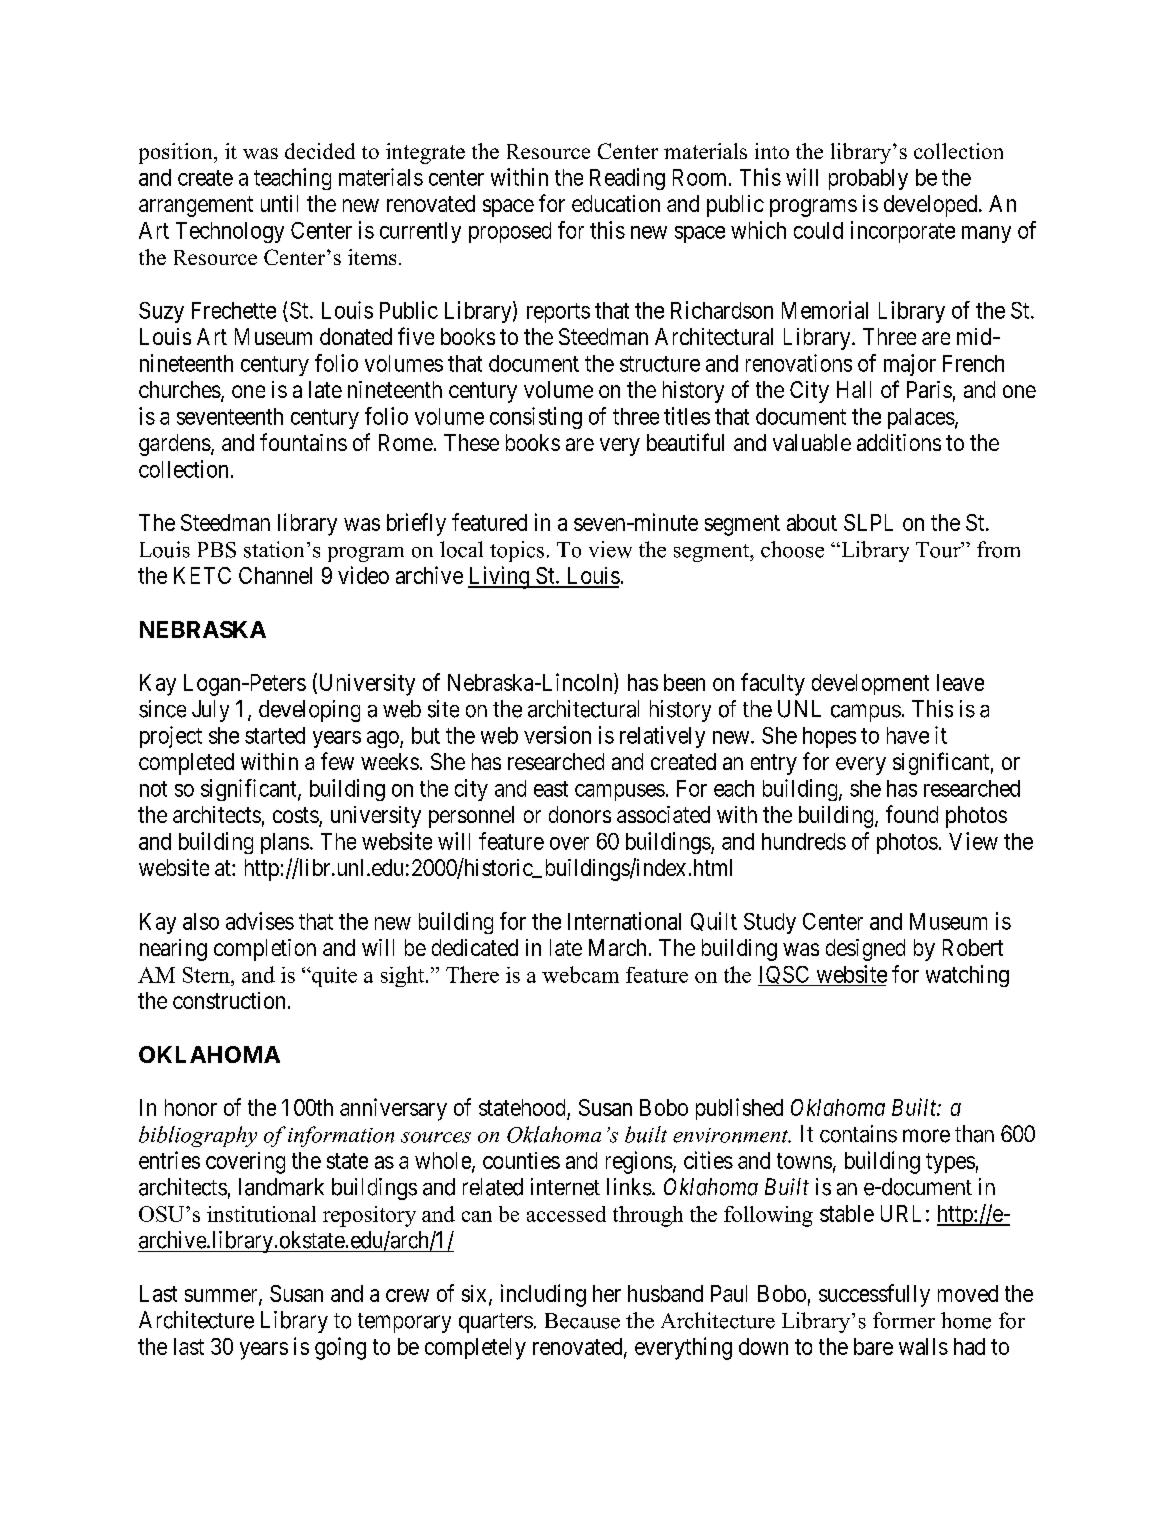  I want to click on until, so click(279, 203).
